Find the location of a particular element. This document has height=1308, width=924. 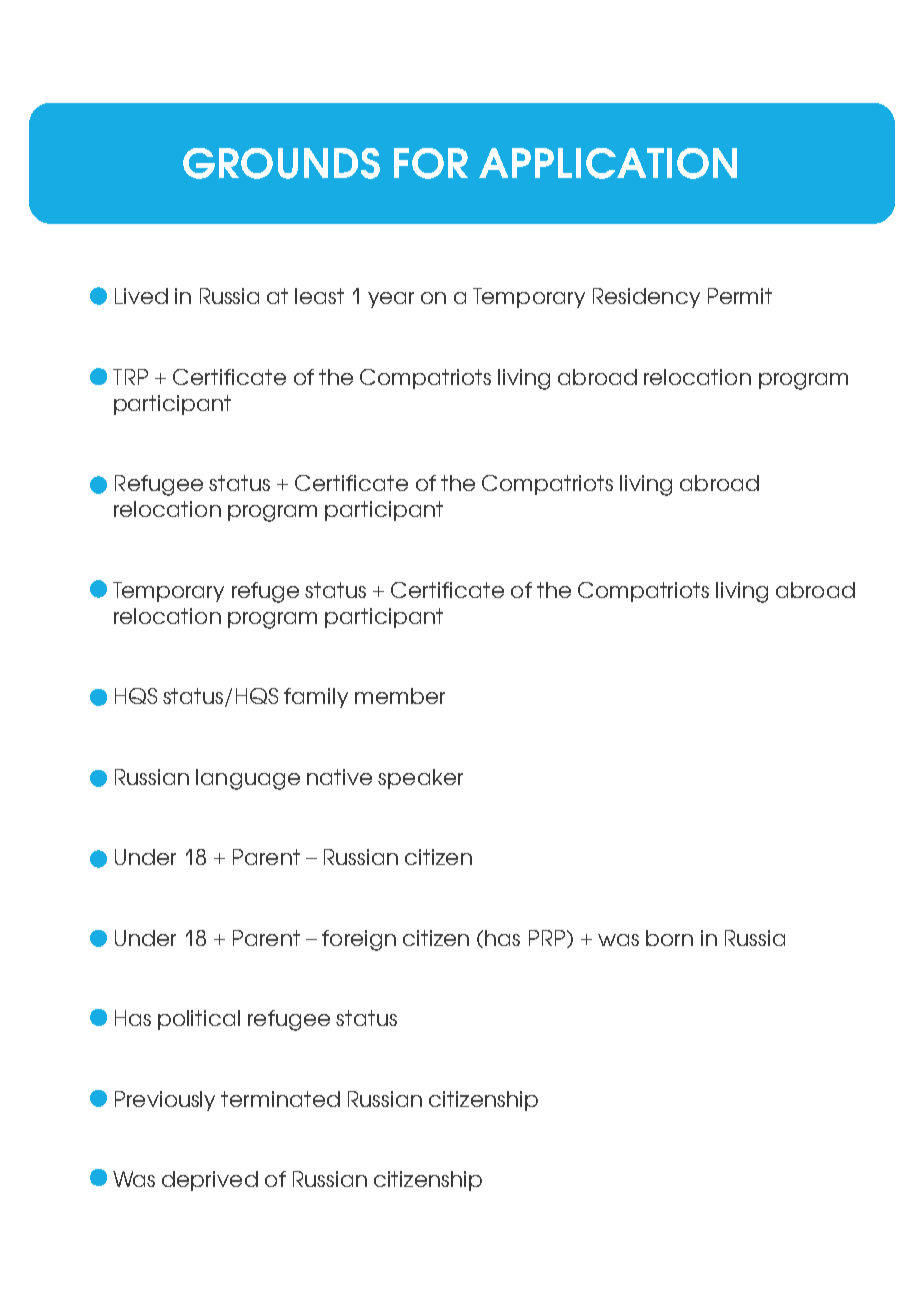

year is located at coordinates (391, 300).
